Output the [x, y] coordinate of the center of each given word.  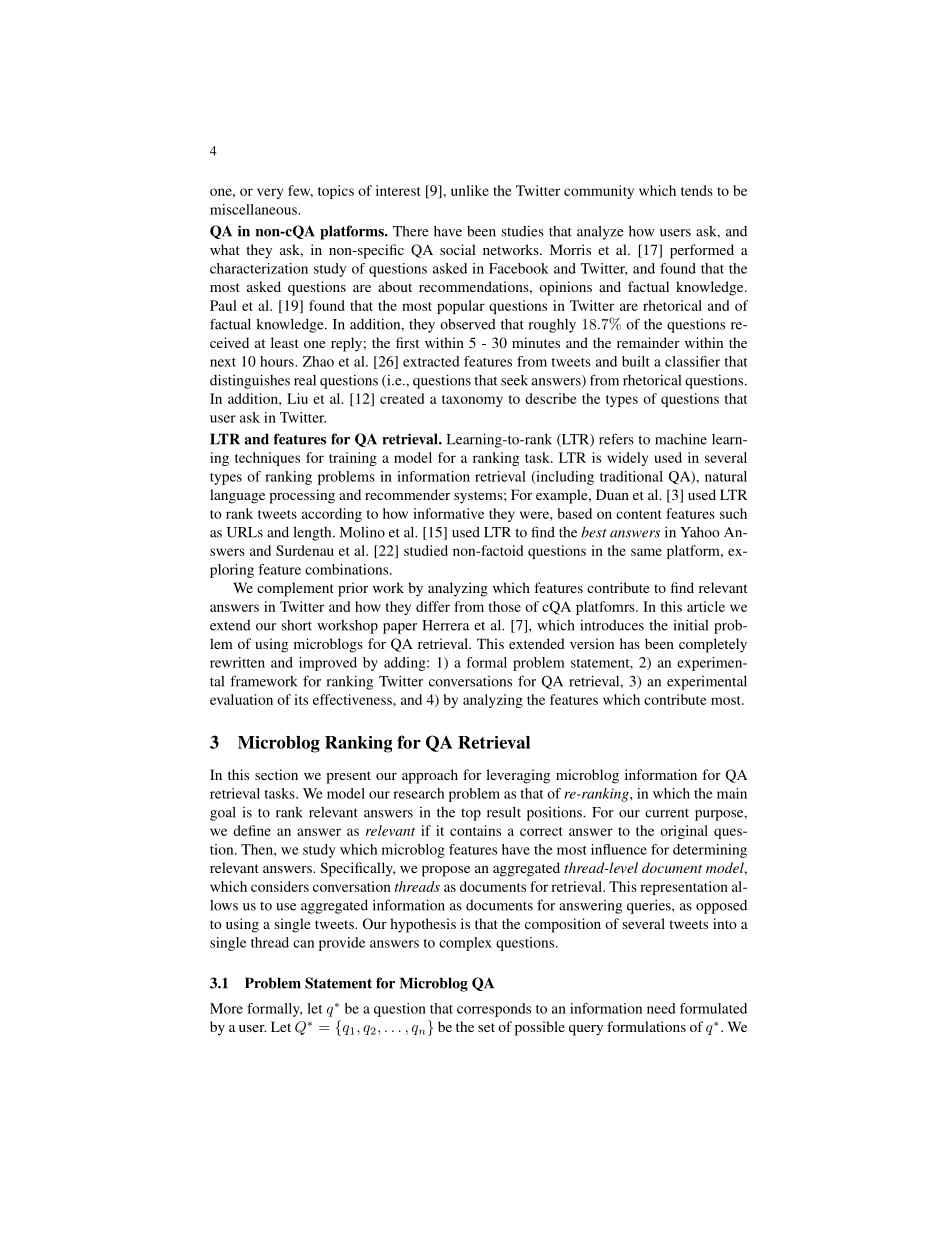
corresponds [494, 1010]
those [505, 606]
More [226, 1008]
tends [697, 190]
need [661, 1008]
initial [691, 625]
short [297, 625]
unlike [470, 190]
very [270, 193]
